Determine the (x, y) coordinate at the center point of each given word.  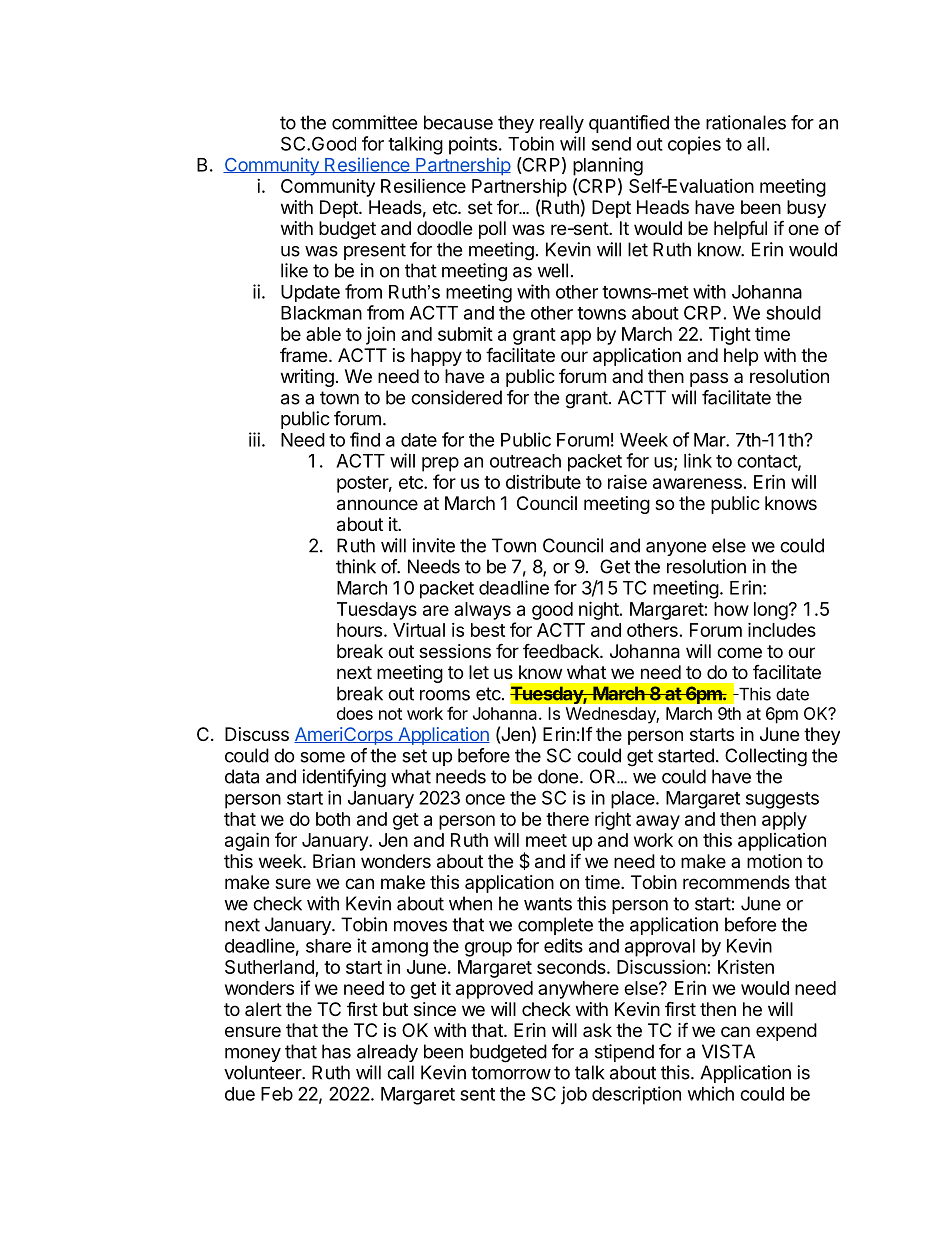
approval (660, 948)
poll (492, 230)
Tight (730, 336)
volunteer (263, 1072)
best (488, 630)
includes (782, 629)
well (552, 270)
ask (597, 1030)
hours (359, 630)
